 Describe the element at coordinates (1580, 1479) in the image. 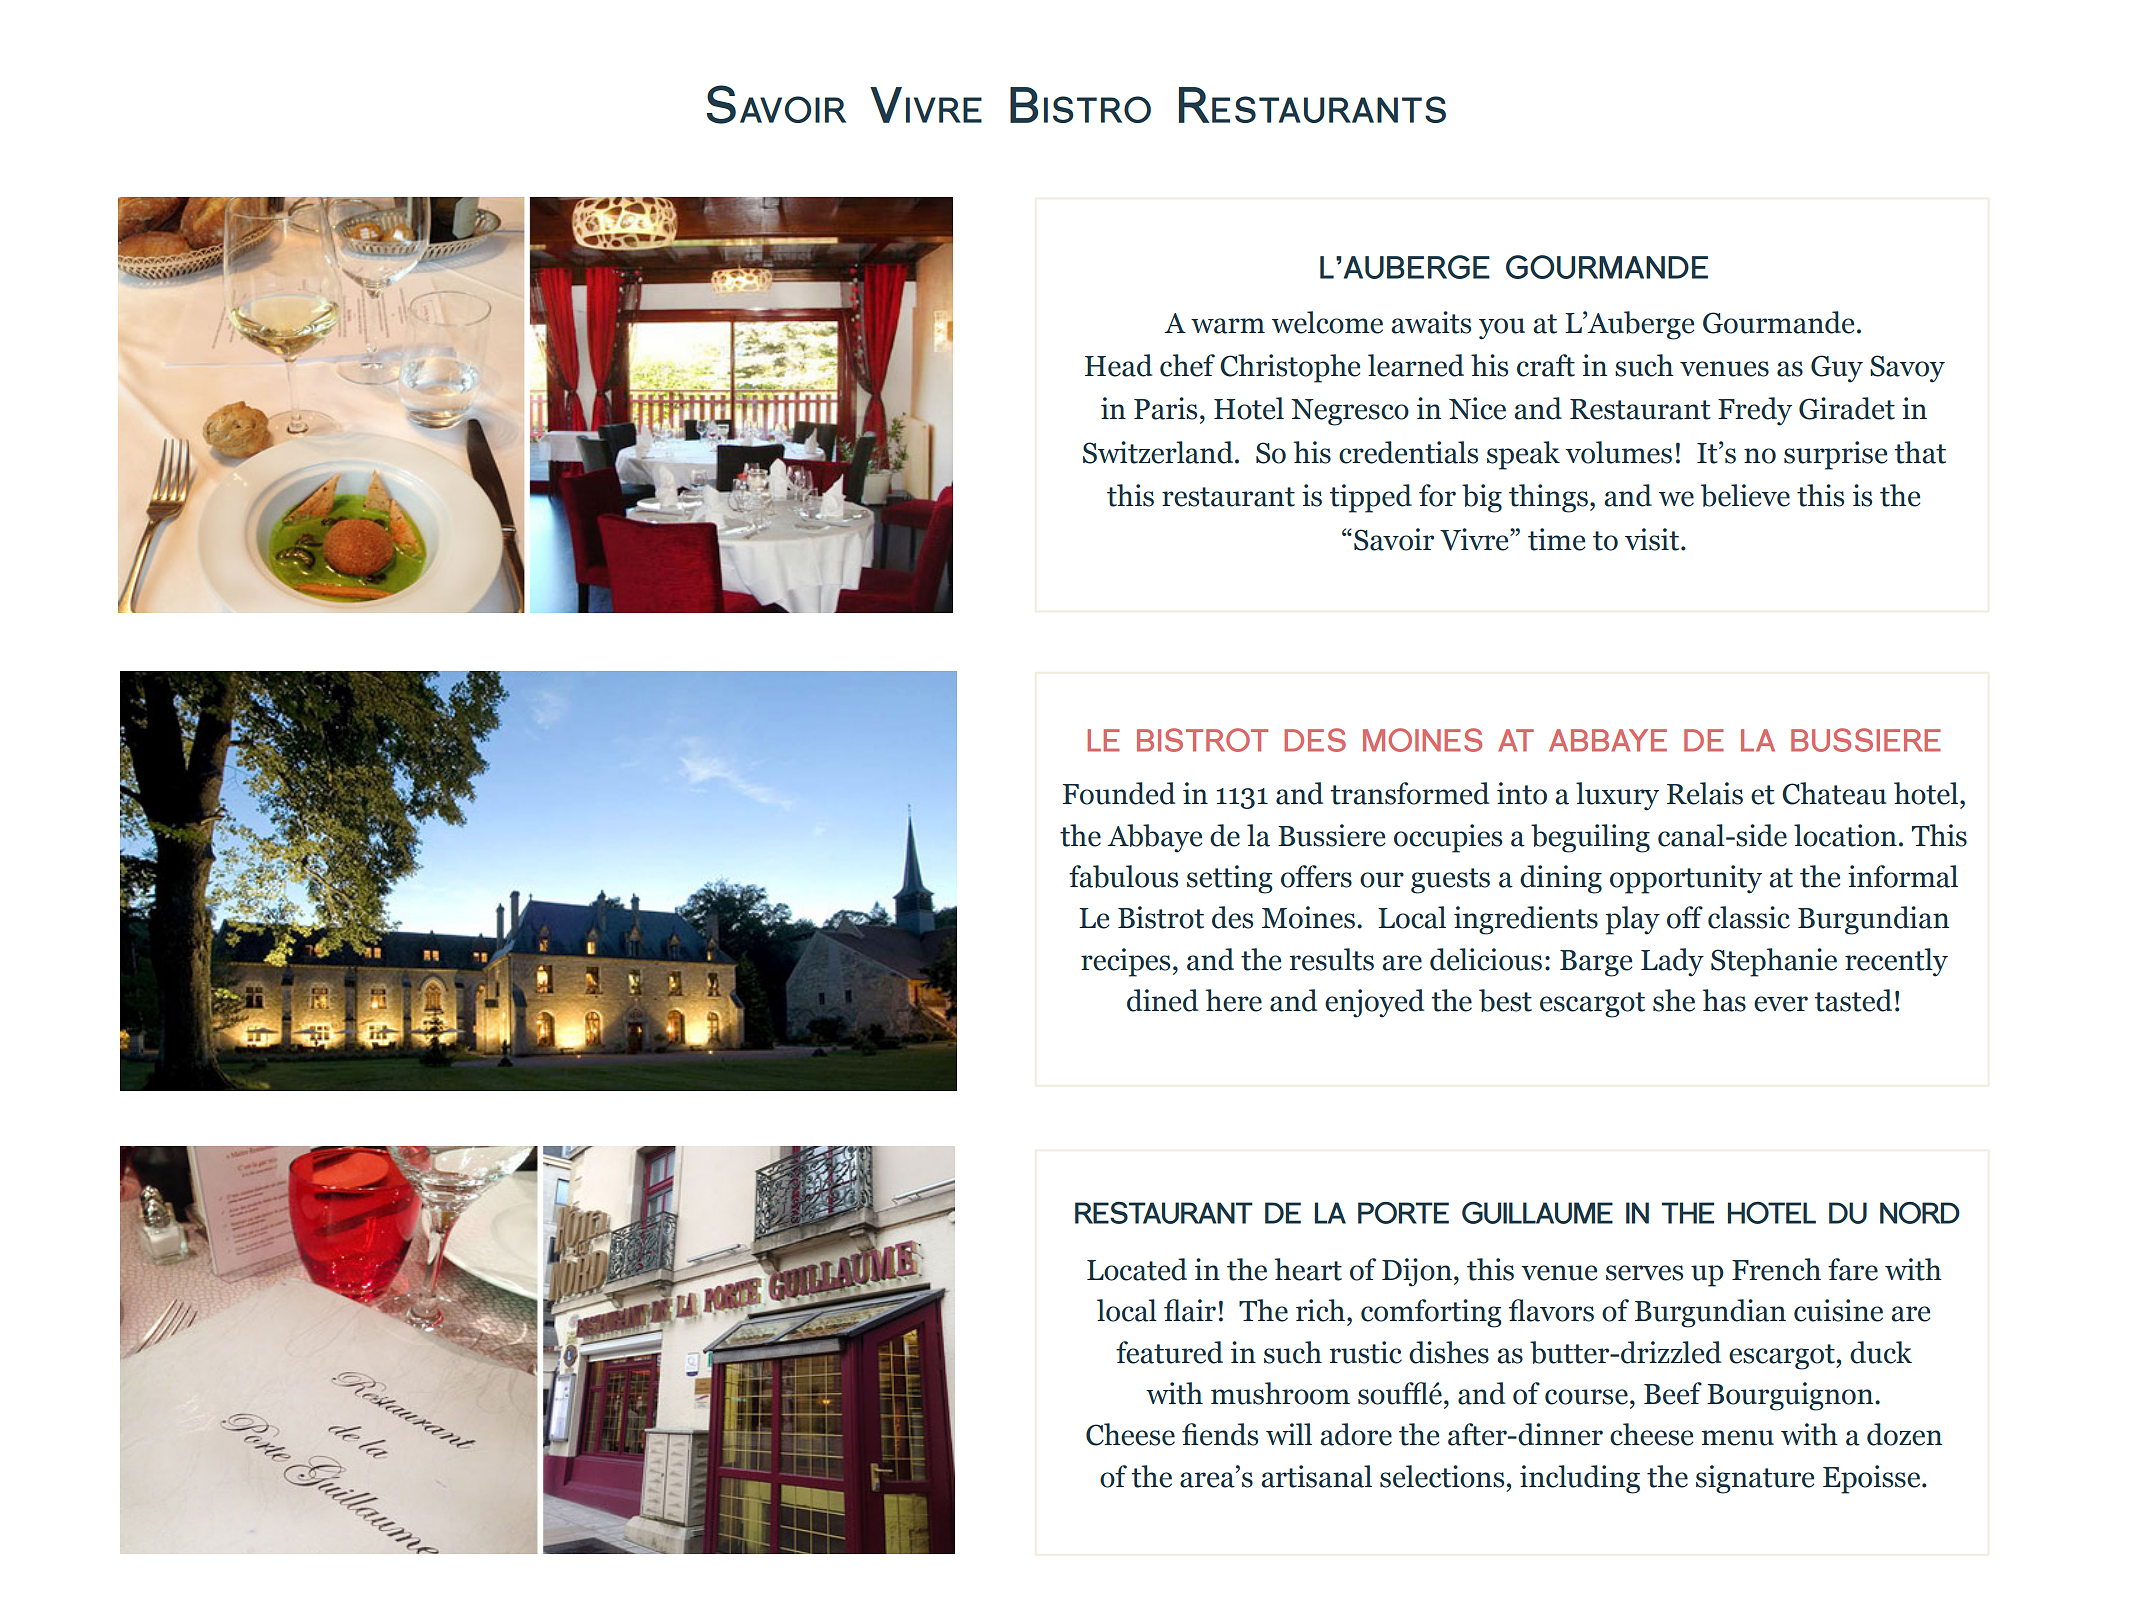

I see `including` at that location.
